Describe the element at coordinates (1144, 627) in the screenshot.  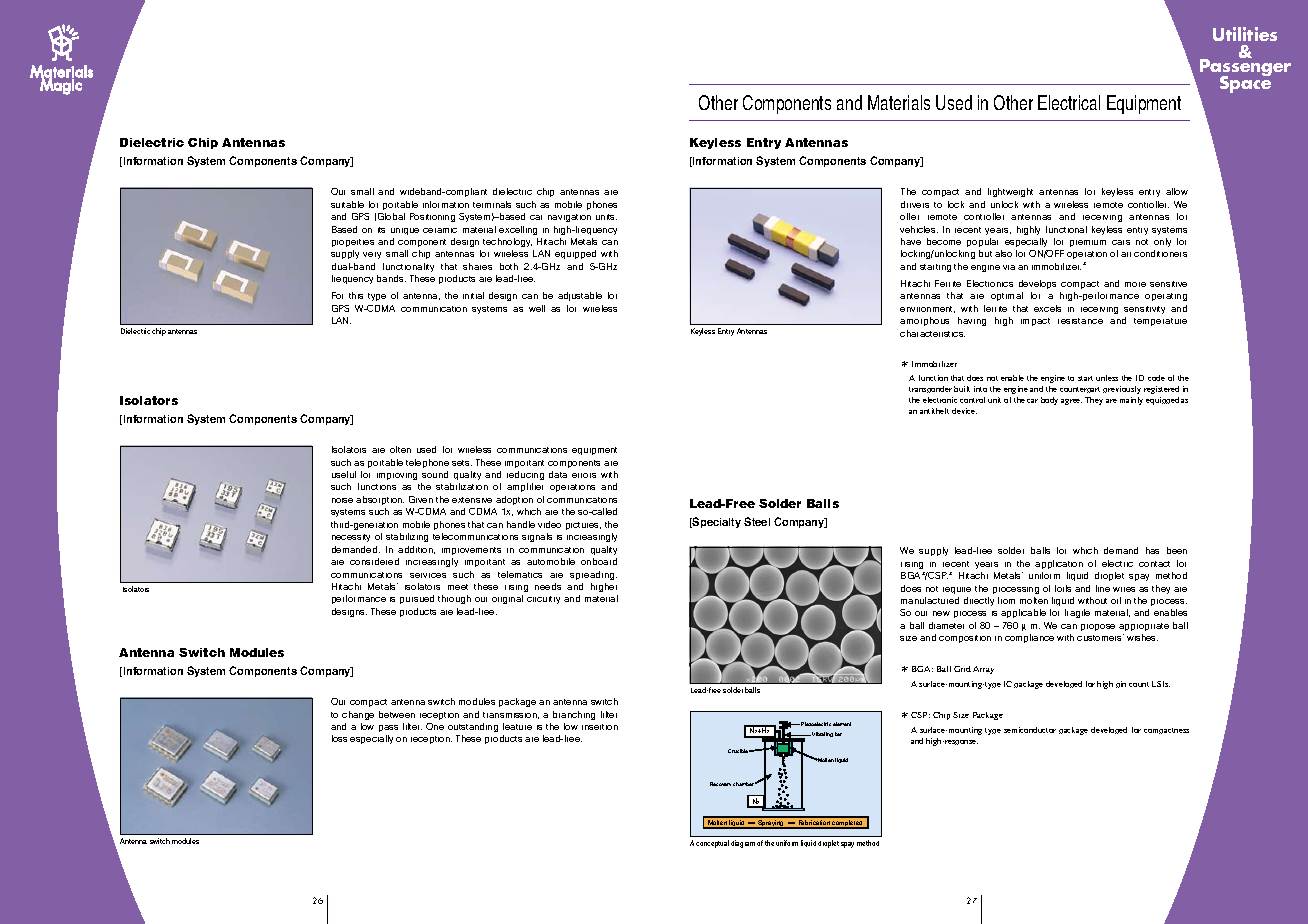
I see `appropriate` at that location.
